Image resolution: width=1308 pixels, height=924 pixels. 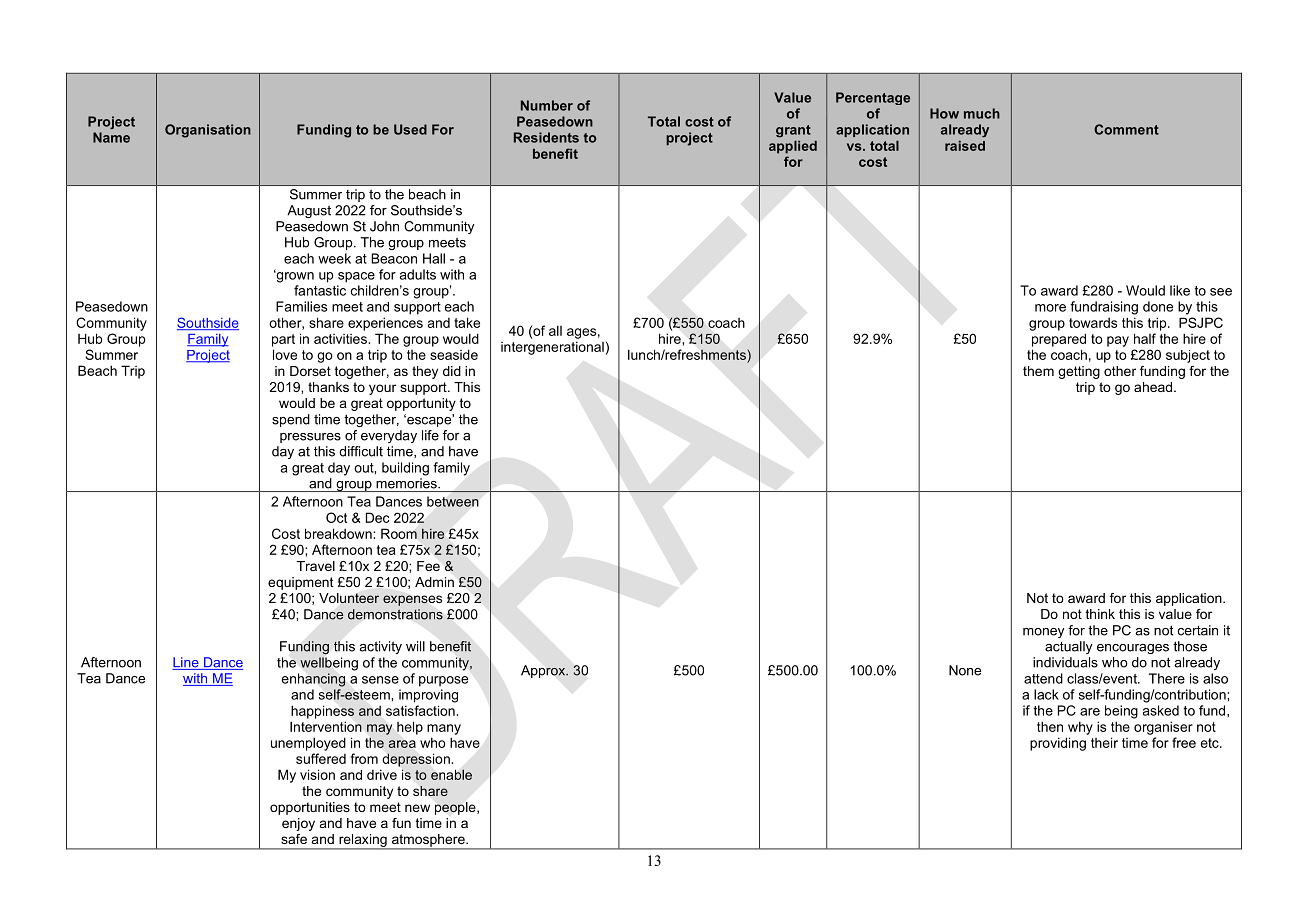 What do you see at coordinates (298, 824) in the image?
I see `enjoy` at bounding box center [298, 824].
